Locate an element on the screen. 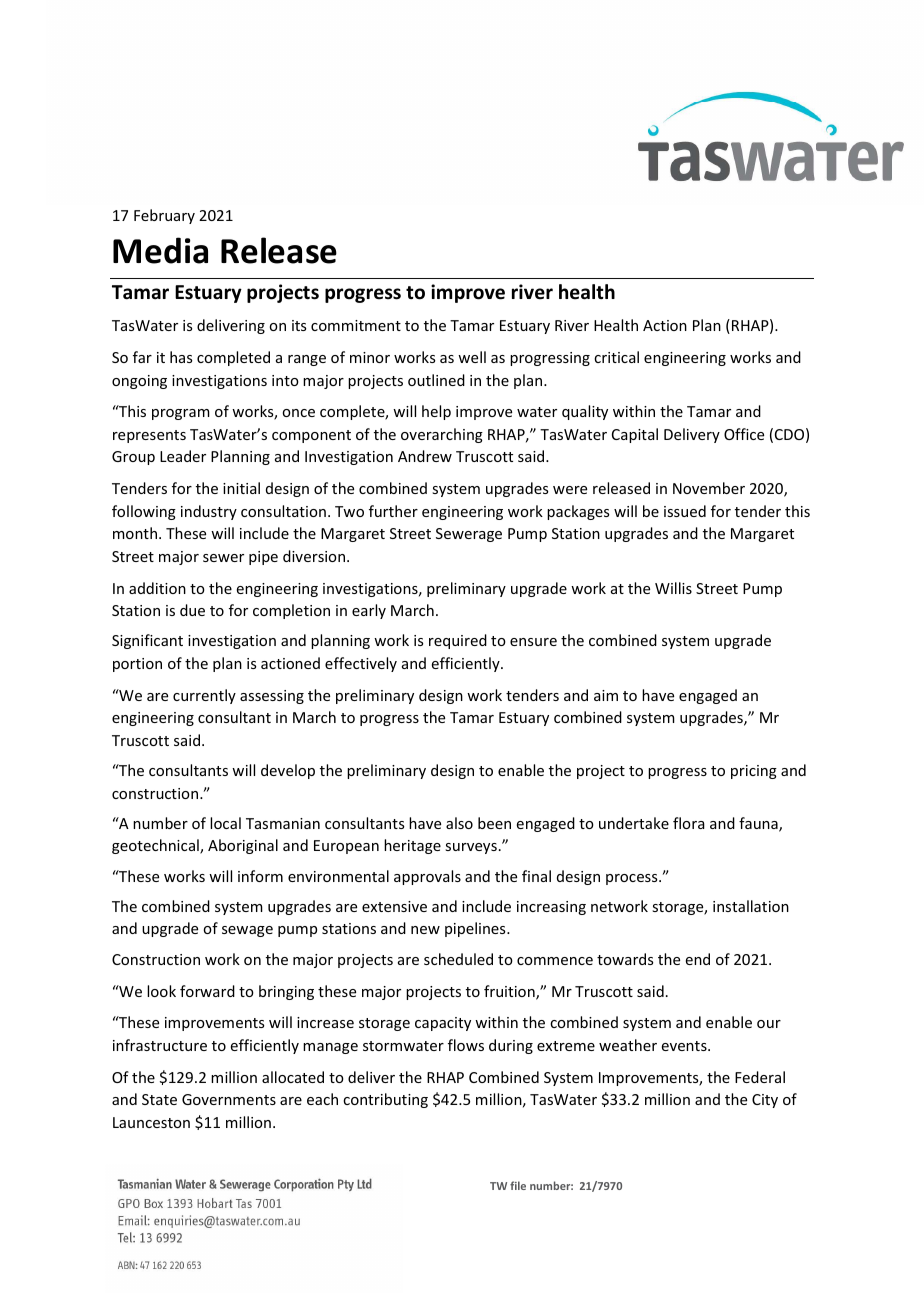  Launceston is located at coordinates (151, 1122).
